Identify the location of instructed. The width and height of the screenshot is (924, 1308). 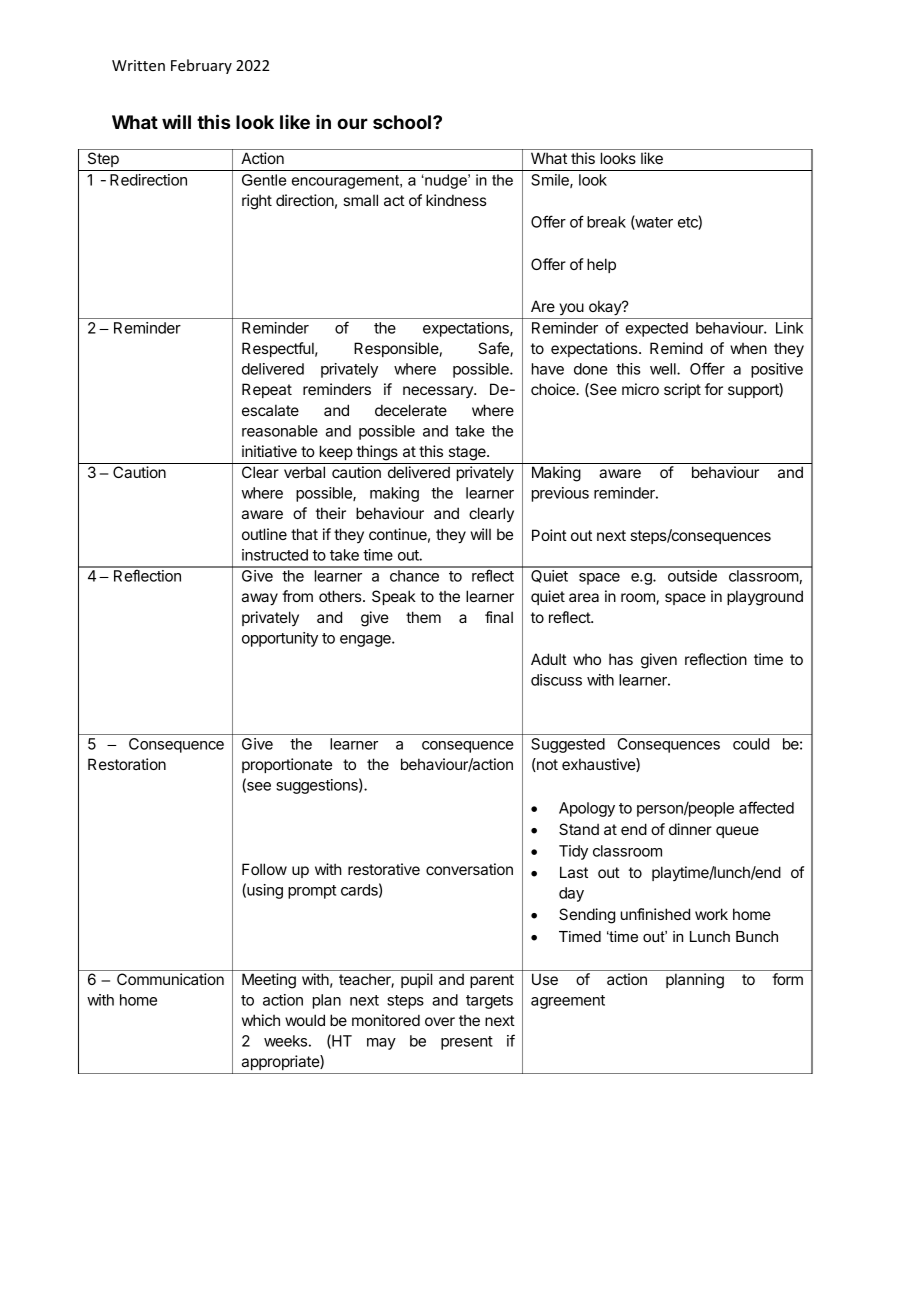
(275, 555).
